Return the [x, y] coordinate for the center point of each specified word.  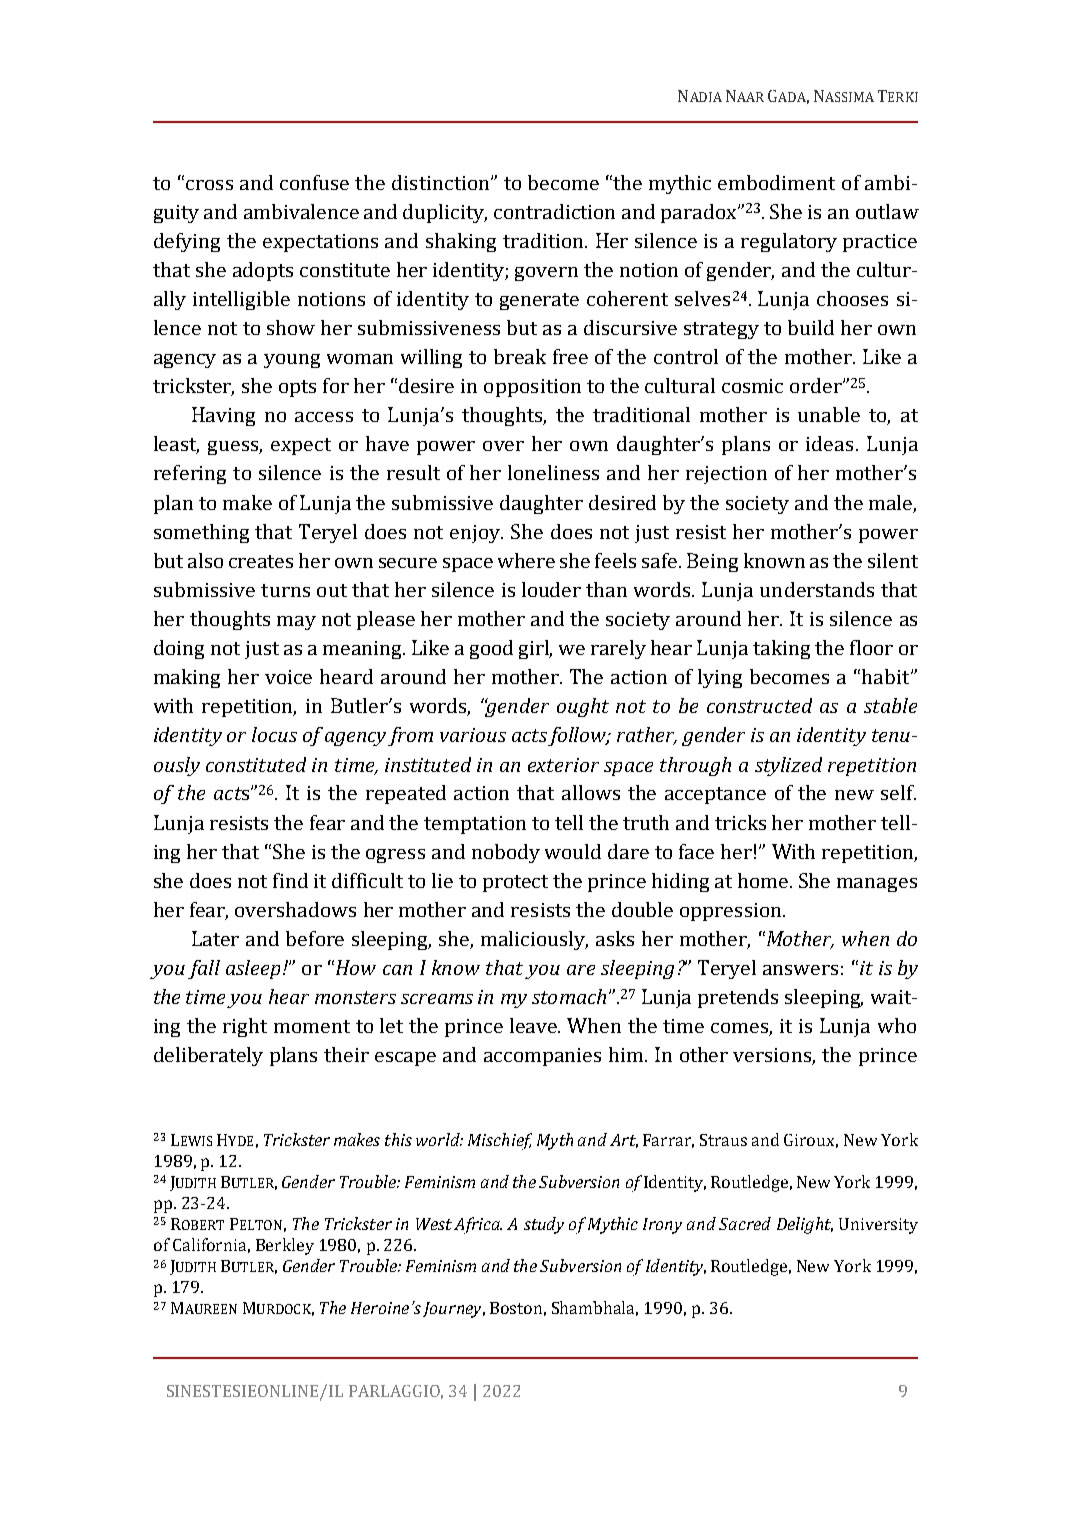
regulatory [789, 242]
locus [274, 734]
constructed [759, 705]
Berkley [285, 1246]
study [544, 1225]
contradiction [554, 211]
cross [209, 185]
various [473, 735]
